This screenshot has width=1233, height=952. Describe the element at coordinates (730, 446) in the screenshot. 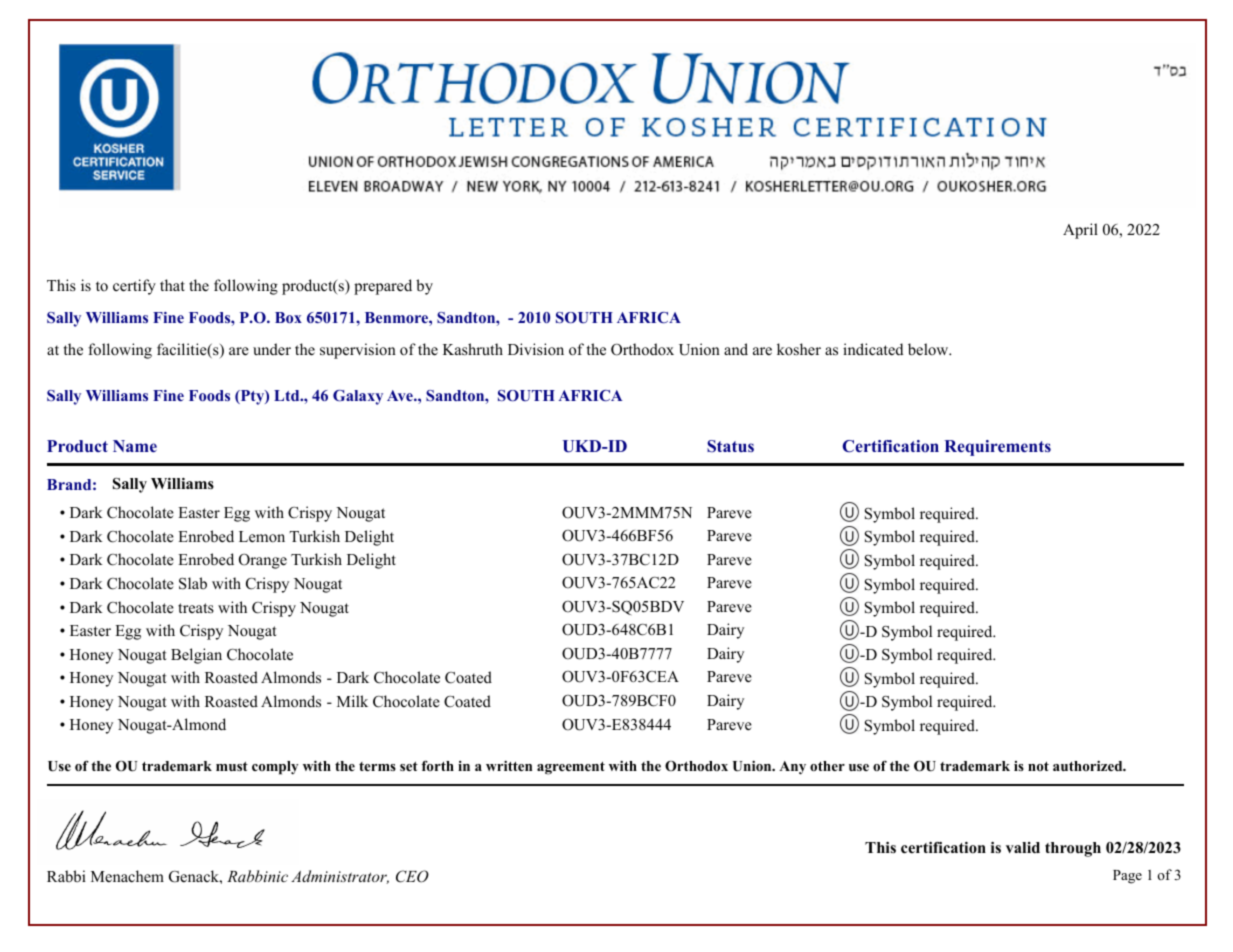

I see `Status` at that location.
